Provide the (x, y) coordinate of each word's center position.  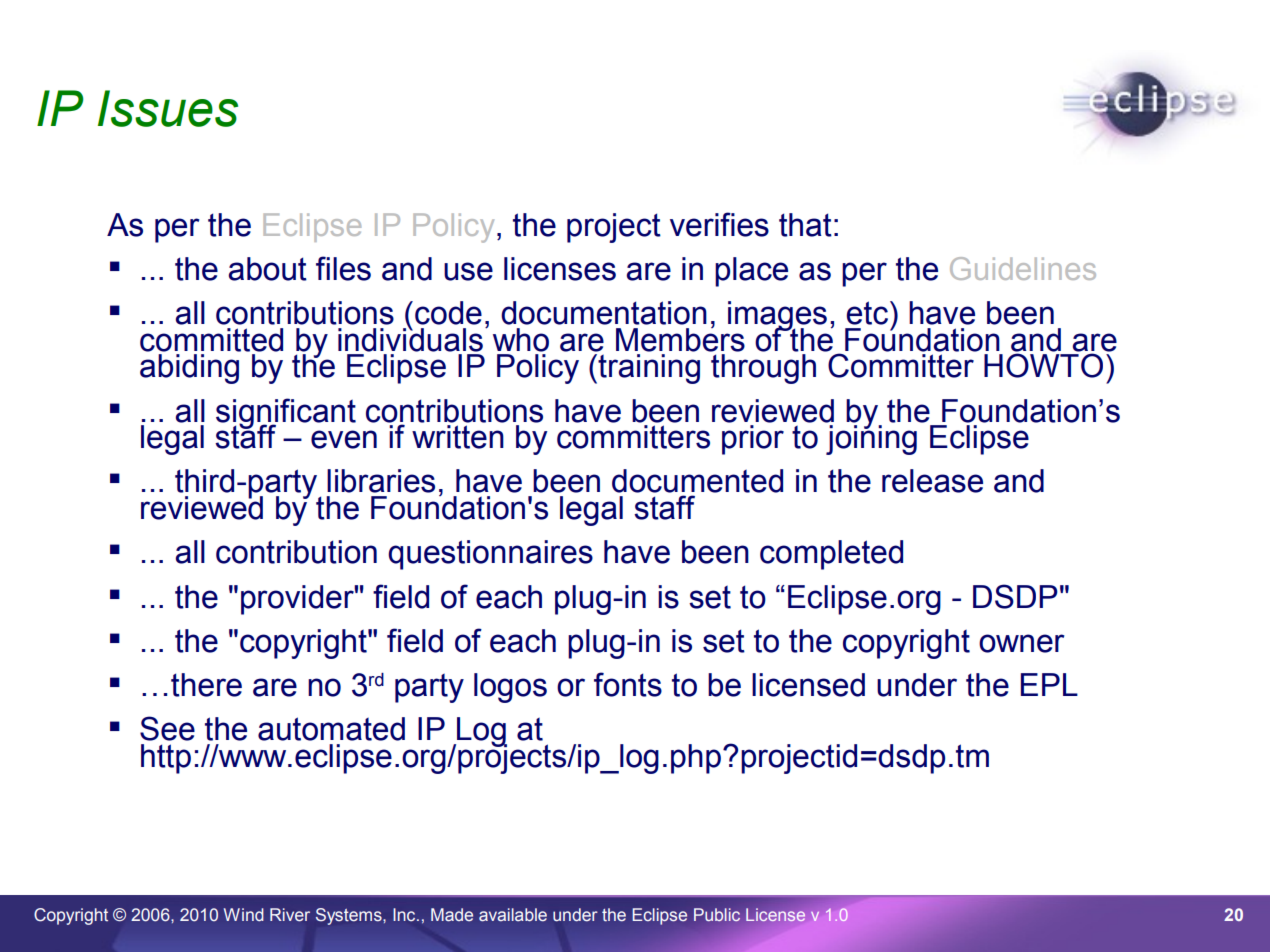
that (805, 225)
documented (697, 481)
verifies (719, 224)
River (290, 915)
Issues (168, 108)
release (932, 481)
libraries (381, 481)
